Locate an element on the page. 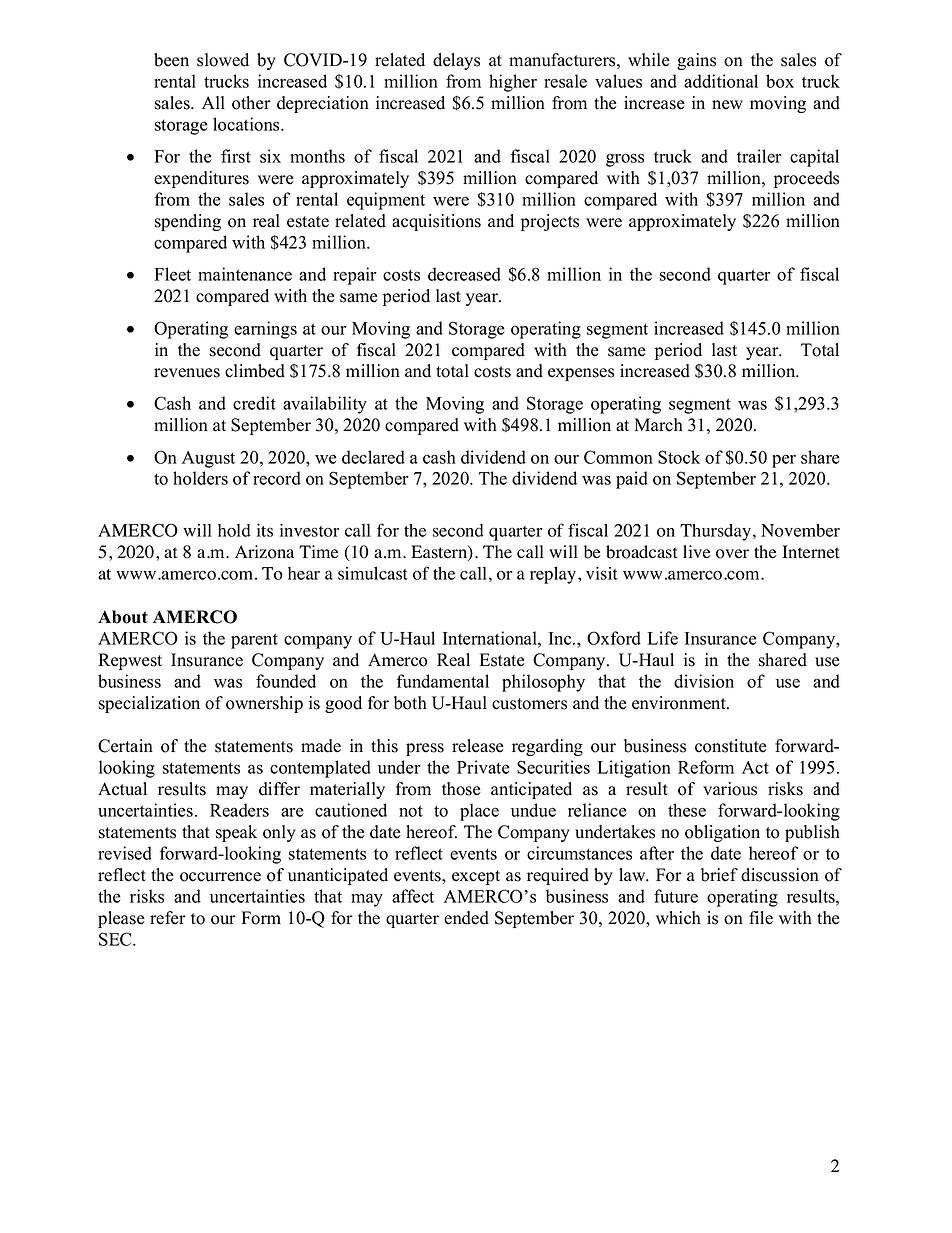 The width and height of the image is (952, 1233). Thursday is located at coordinates (715, 532).
